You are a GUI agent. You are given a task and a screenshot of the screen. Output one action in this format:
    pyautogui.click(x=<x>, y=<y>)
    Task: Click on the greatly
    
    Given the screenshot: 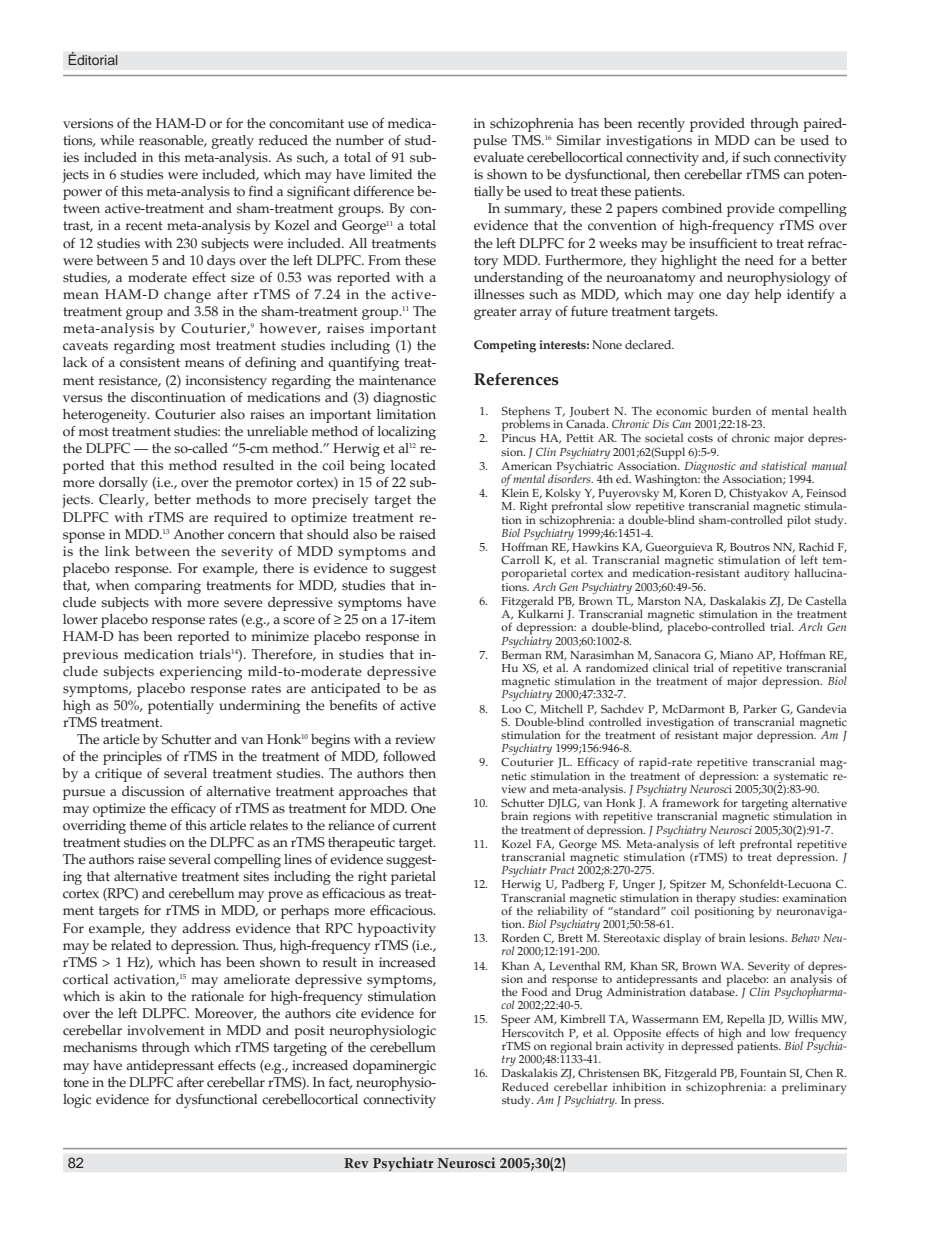 What is the action you would take?
    pyautogui.click(x=232, y=142)
